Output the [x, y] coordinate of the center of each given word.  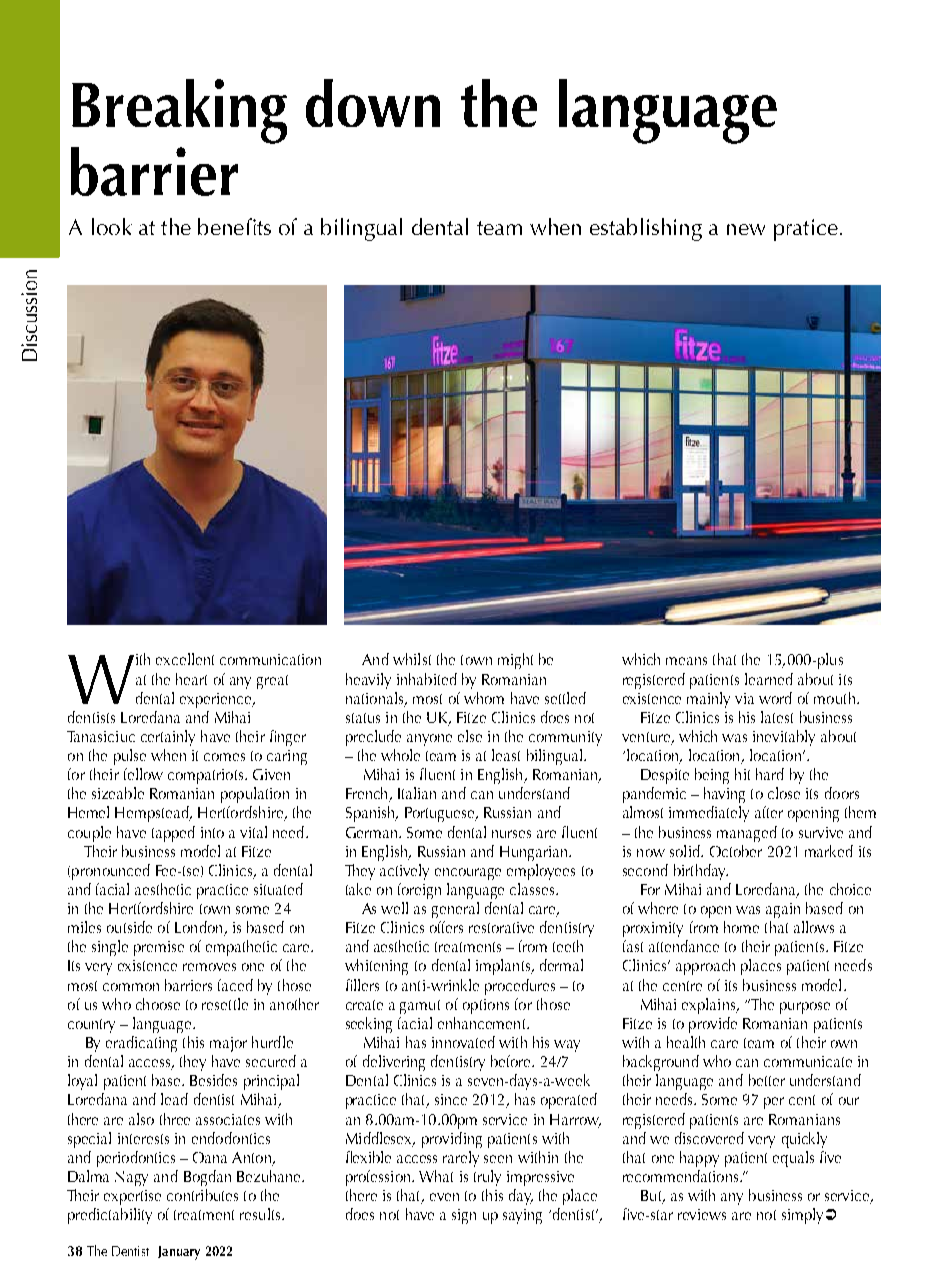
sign [464, 1216]
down [373, 103]
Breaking [179, 111]
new [746, 229]
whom [484, 698]
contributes [202, 1195]
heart [191, 679]
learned [769, 679]
